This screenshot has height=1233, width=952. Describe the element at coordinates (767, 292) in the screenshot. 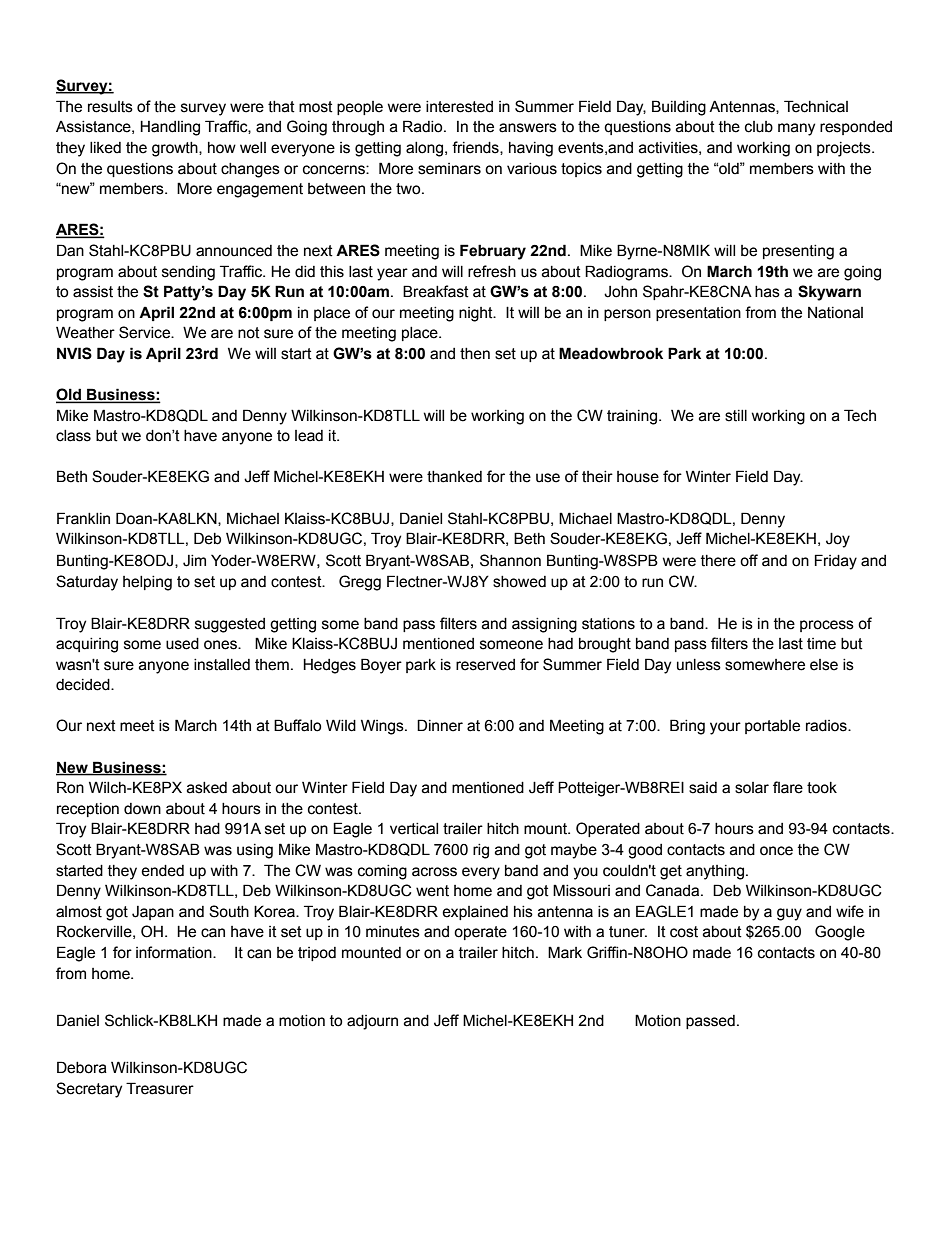

I see `has` at that location.
